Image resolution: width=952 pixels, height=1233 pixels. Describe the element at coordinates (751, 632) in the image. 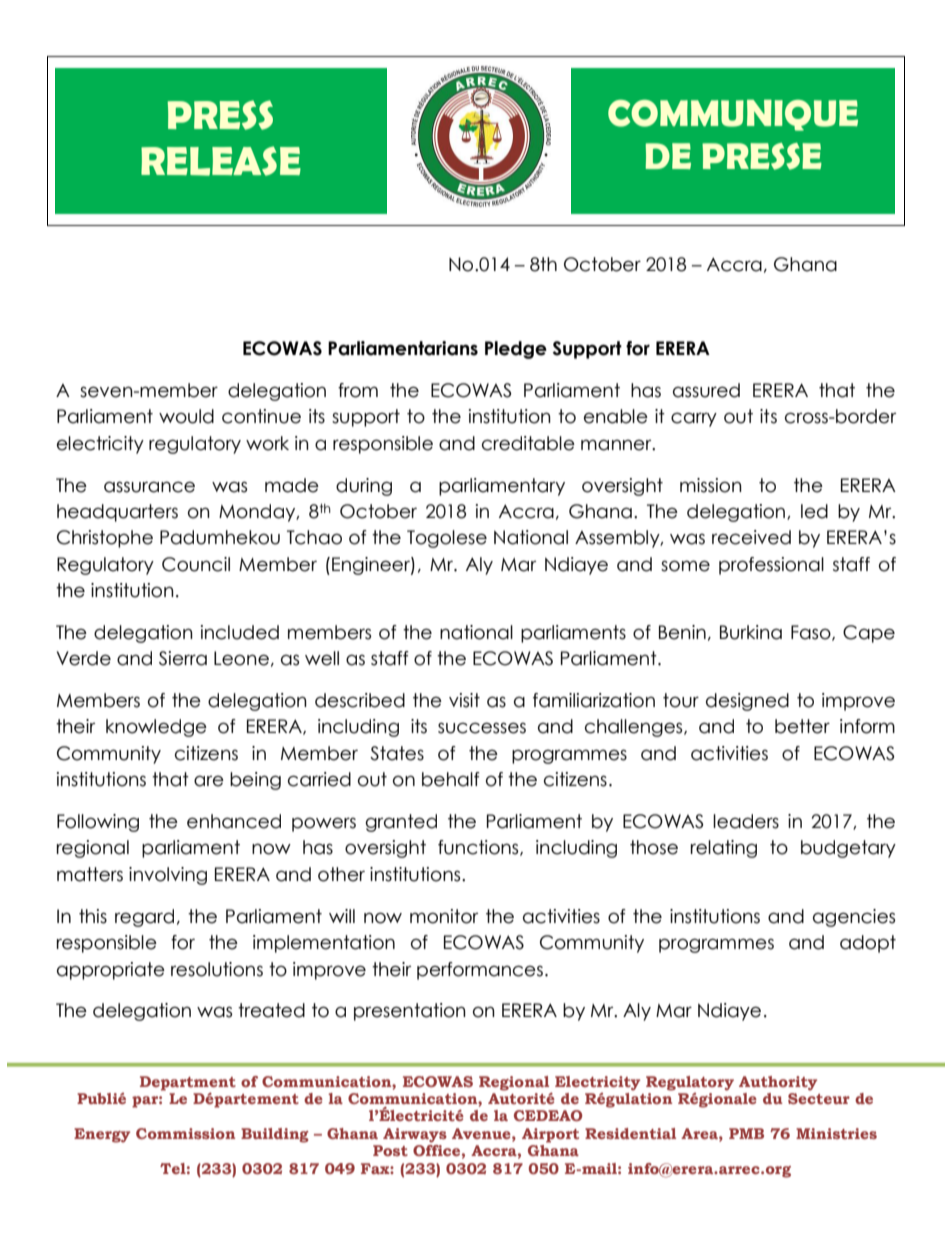

I see `Burkina` at that location.
